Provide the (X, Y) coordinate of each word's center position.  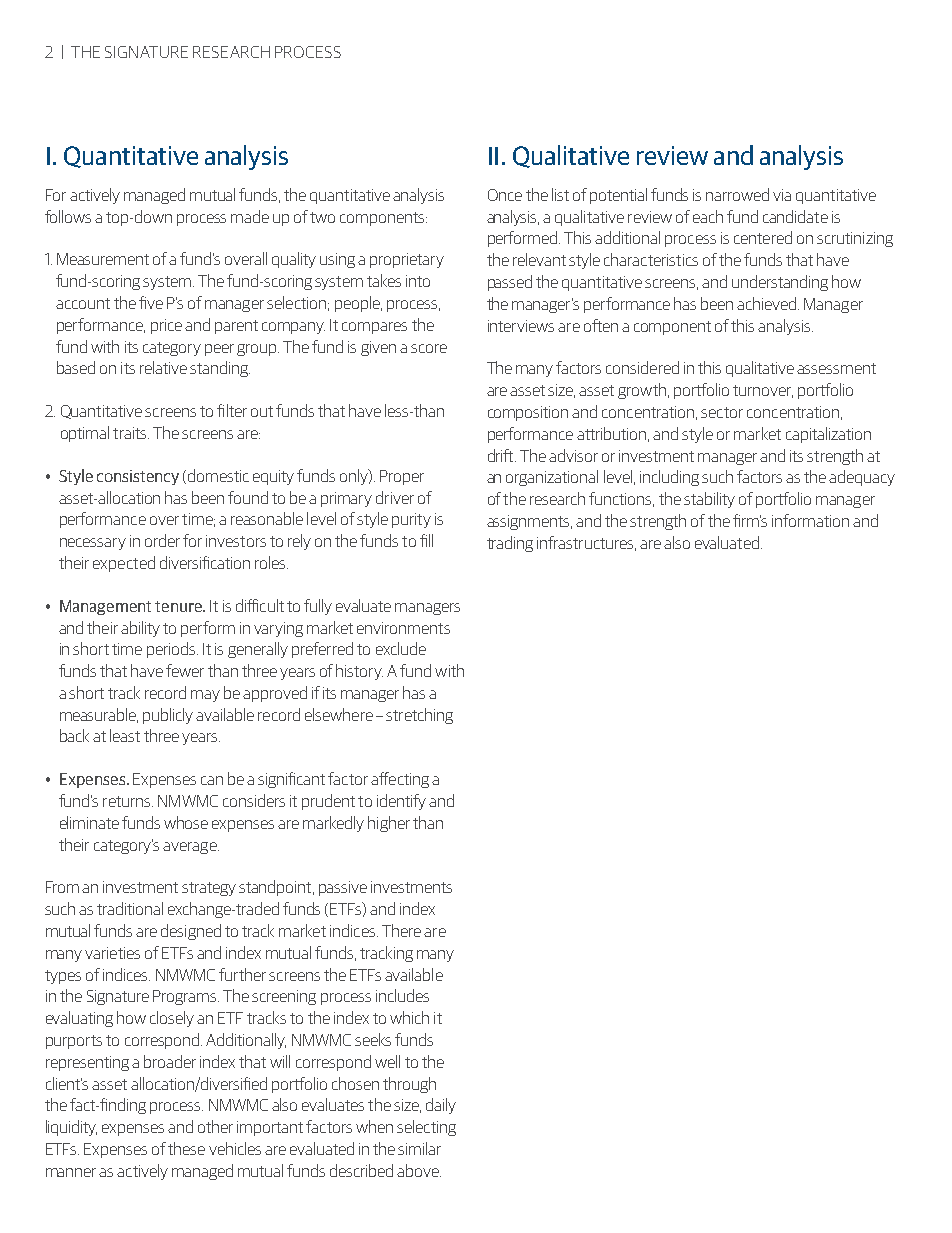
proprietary (407, 260)
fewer (185, 670)
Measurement (103, 259)
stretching (419, 716)
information (810, 520)
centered (763, 237)
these (186, 1148)
